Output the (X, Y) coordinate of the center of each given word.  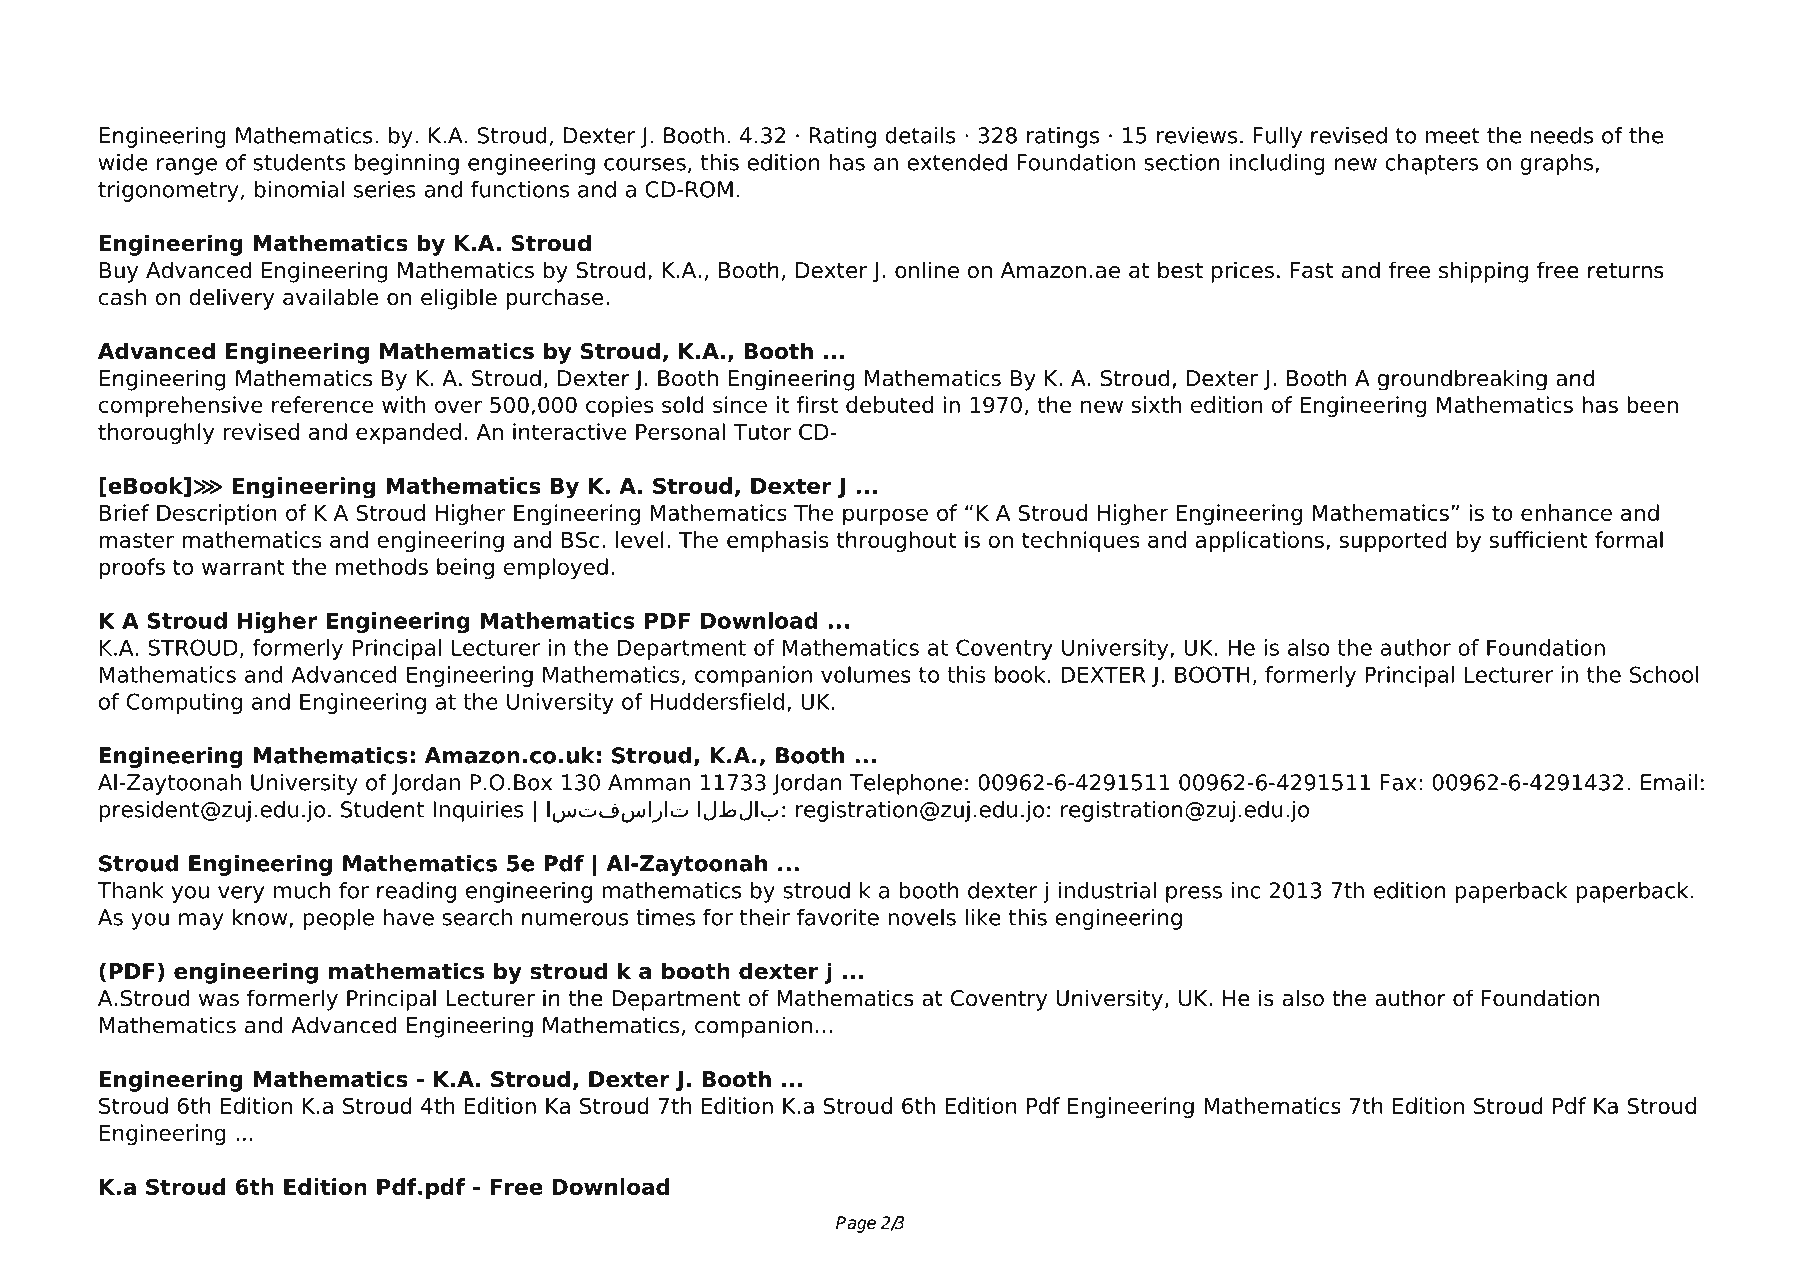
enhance (1566, 512)
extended (957, 162)
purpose (885, 517)
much (302, 890)
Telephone (905, 784)
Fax (1398, 782)
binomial (299, 189)
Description (217, 515)
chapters (1431, 164)
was (219, 1000)
